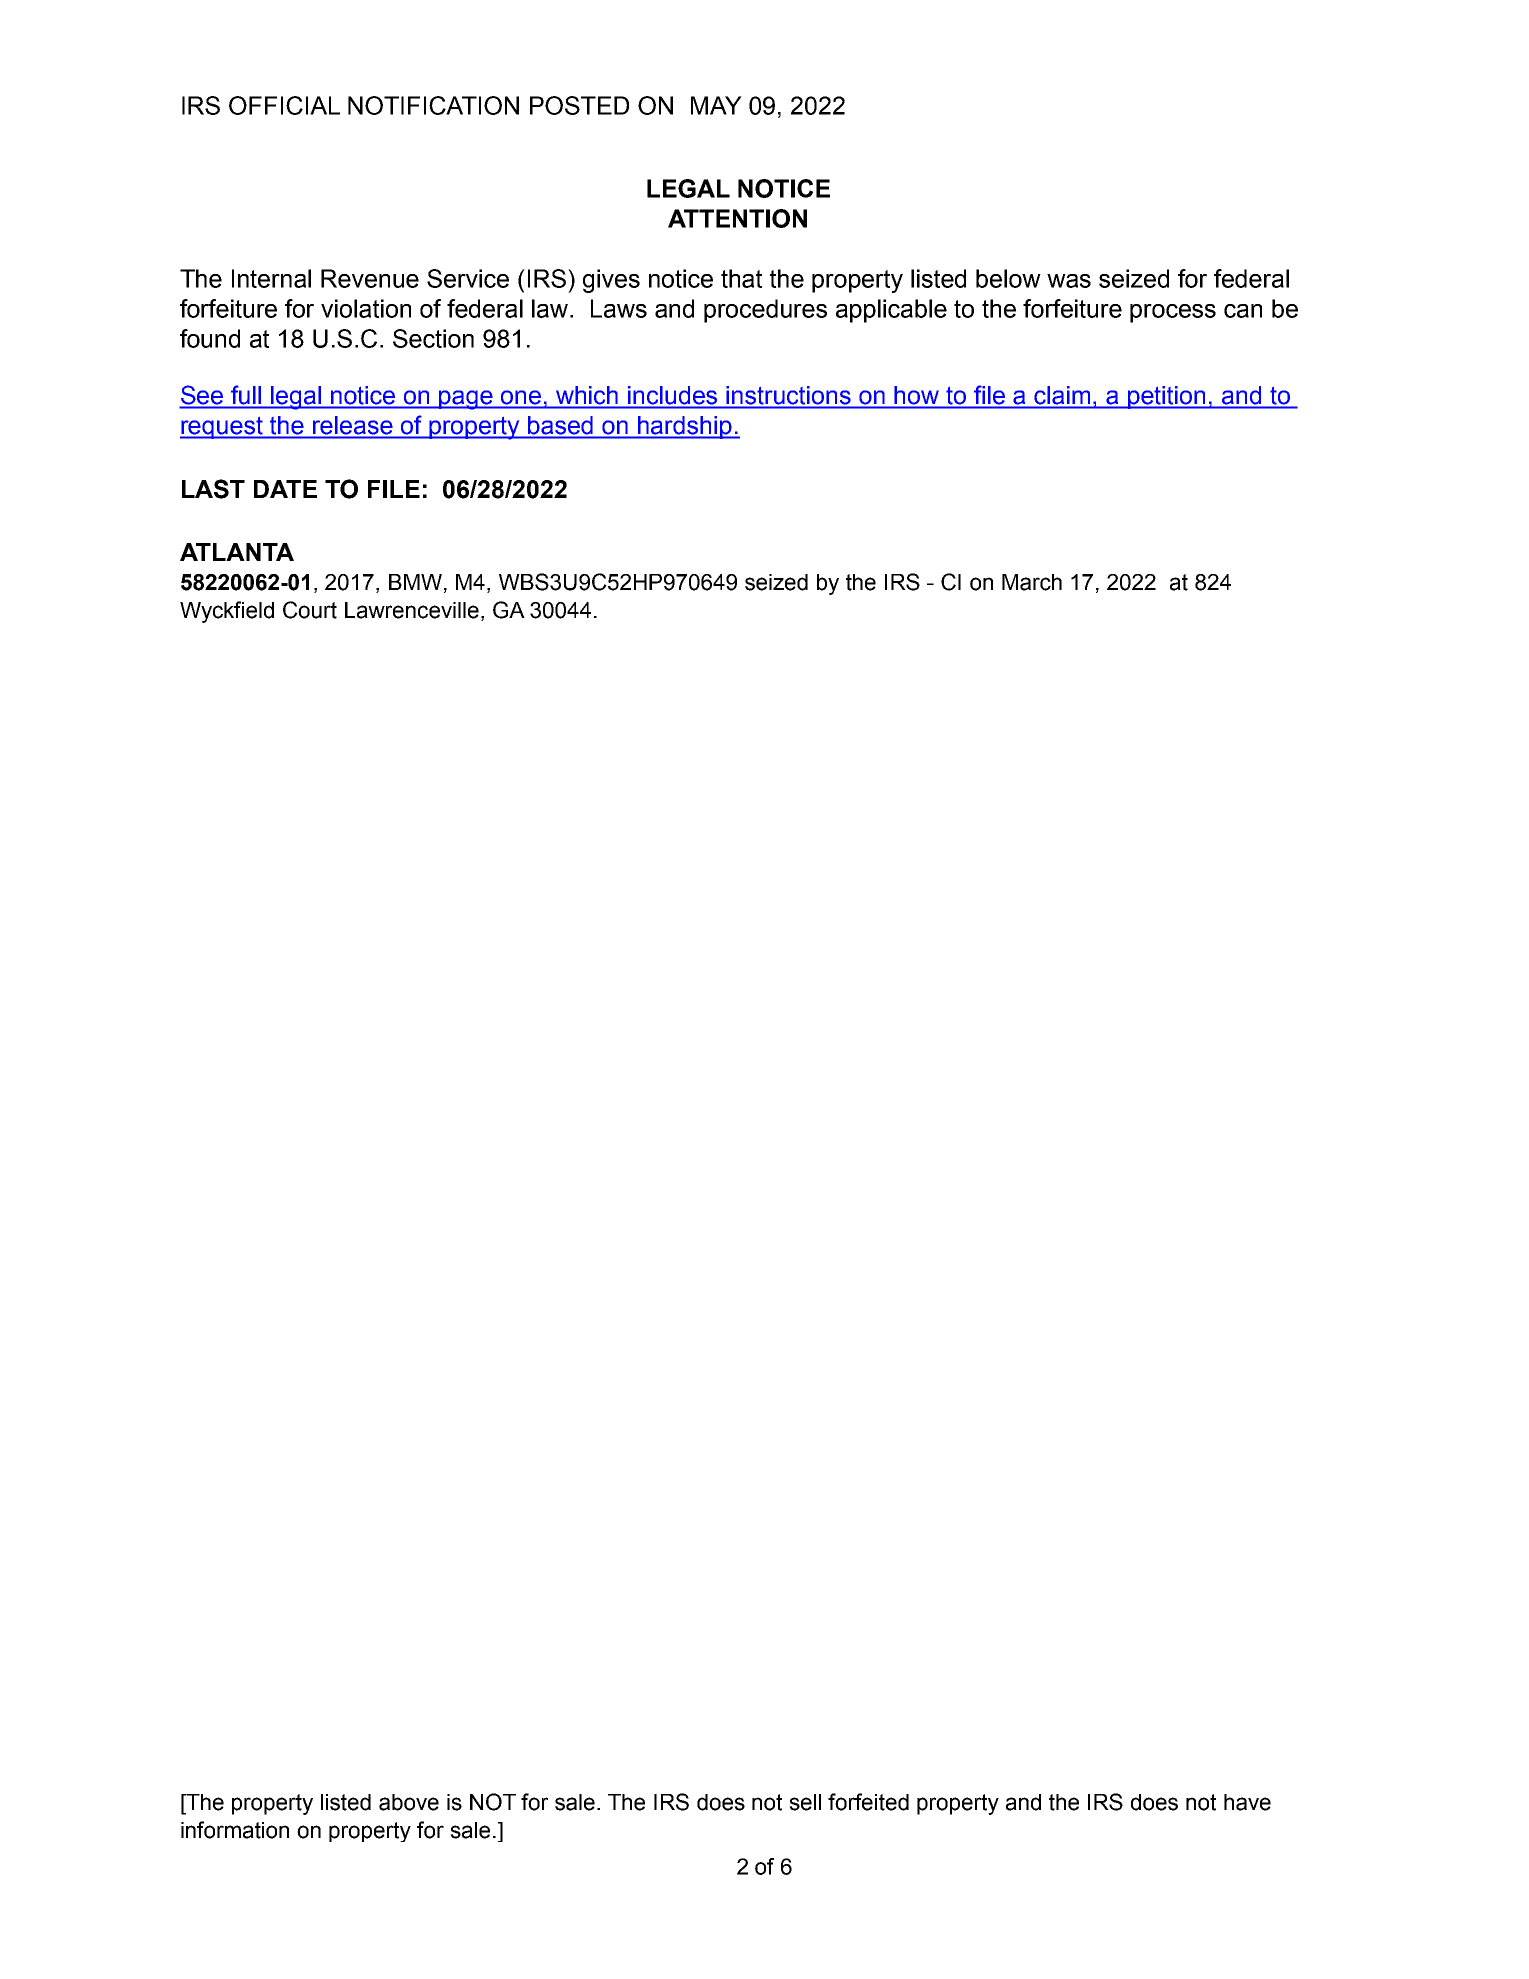 This screenshot has height=1979, width=1529. What do you see at coordinates (412, 610) in the screenshot?
I see `Lawrenceville` at bounding box center [412, 610].
